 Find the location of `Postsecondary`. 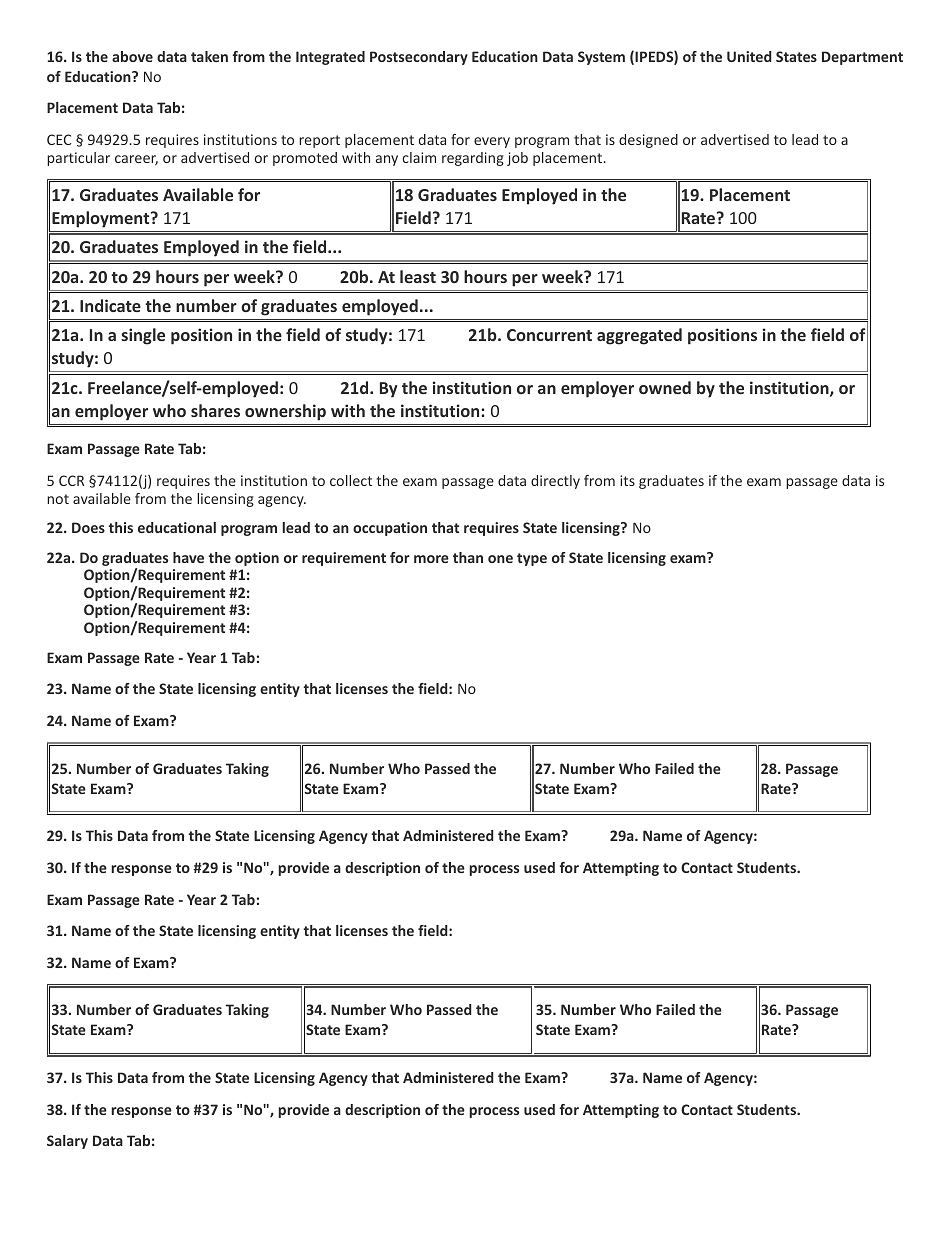

Postsecondary is located at coordinates (419, 58).
